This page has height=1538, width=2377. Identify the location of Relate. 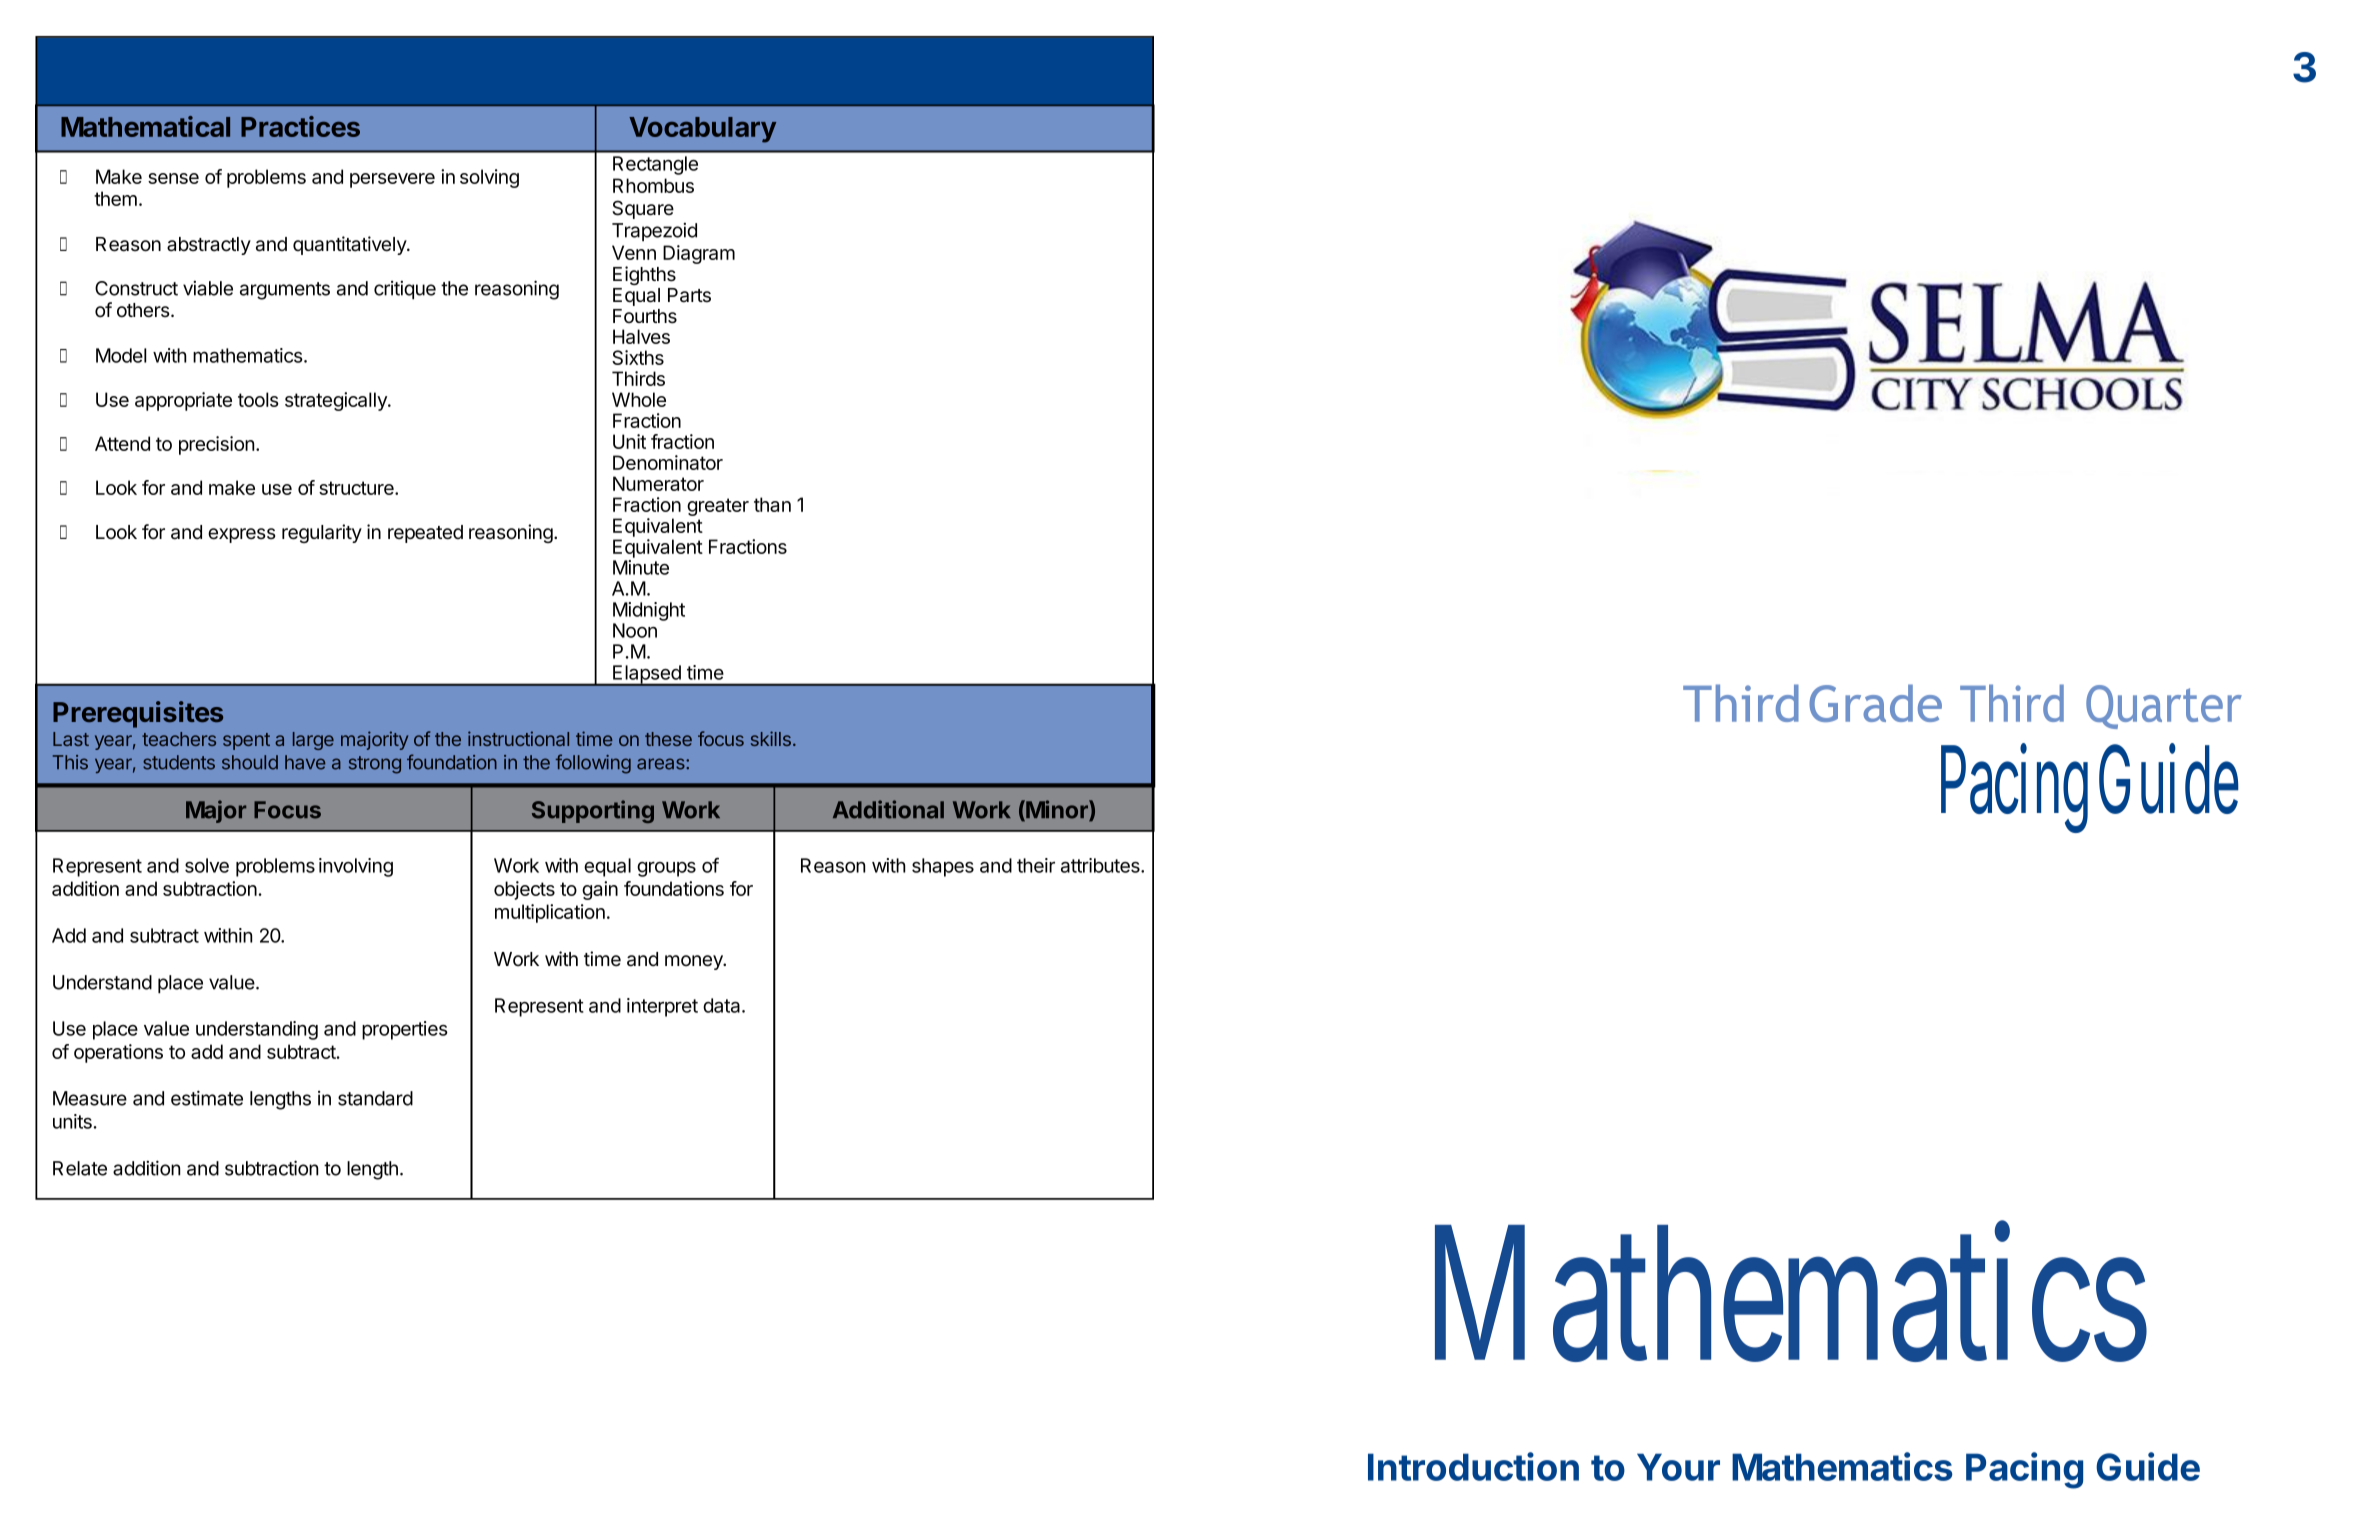
(80, 1168).
